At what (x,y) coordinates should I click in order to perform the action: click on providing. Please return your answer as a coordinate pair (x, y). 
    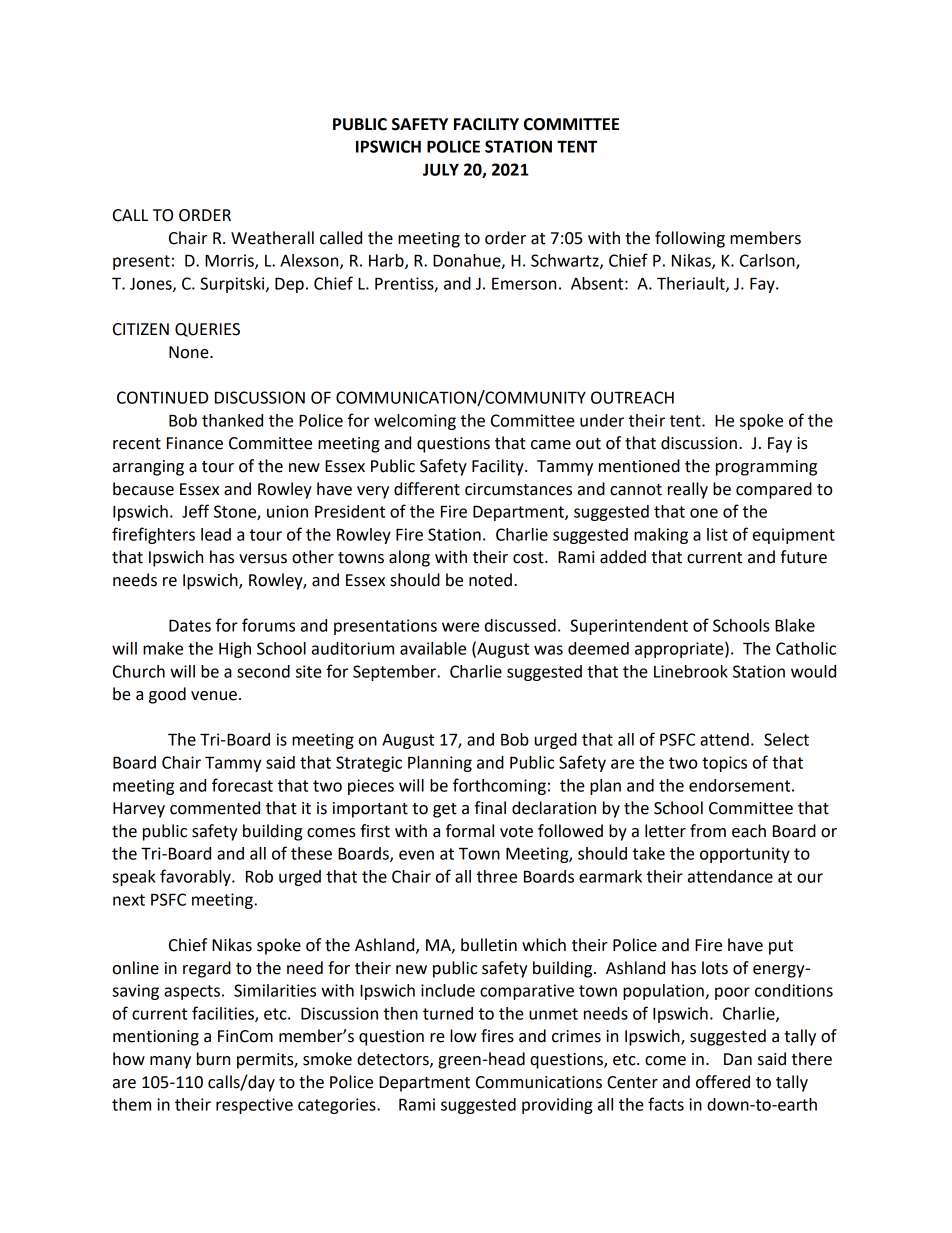
    Looking at the image, I should click on (557, 1106).
